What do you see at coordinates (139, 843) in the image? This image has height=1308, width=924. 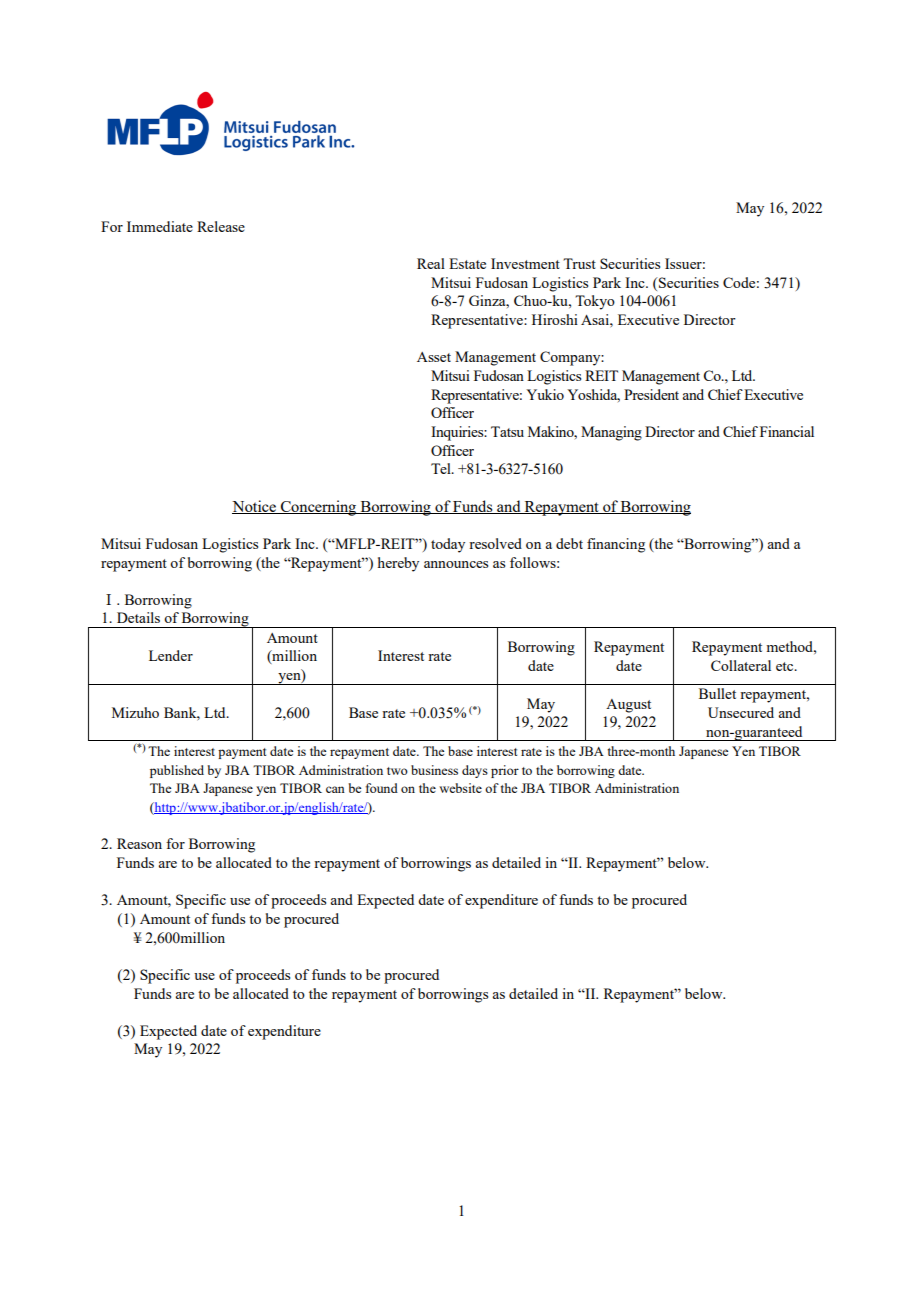 I see `Reason` at bounding box center [139, 843].
